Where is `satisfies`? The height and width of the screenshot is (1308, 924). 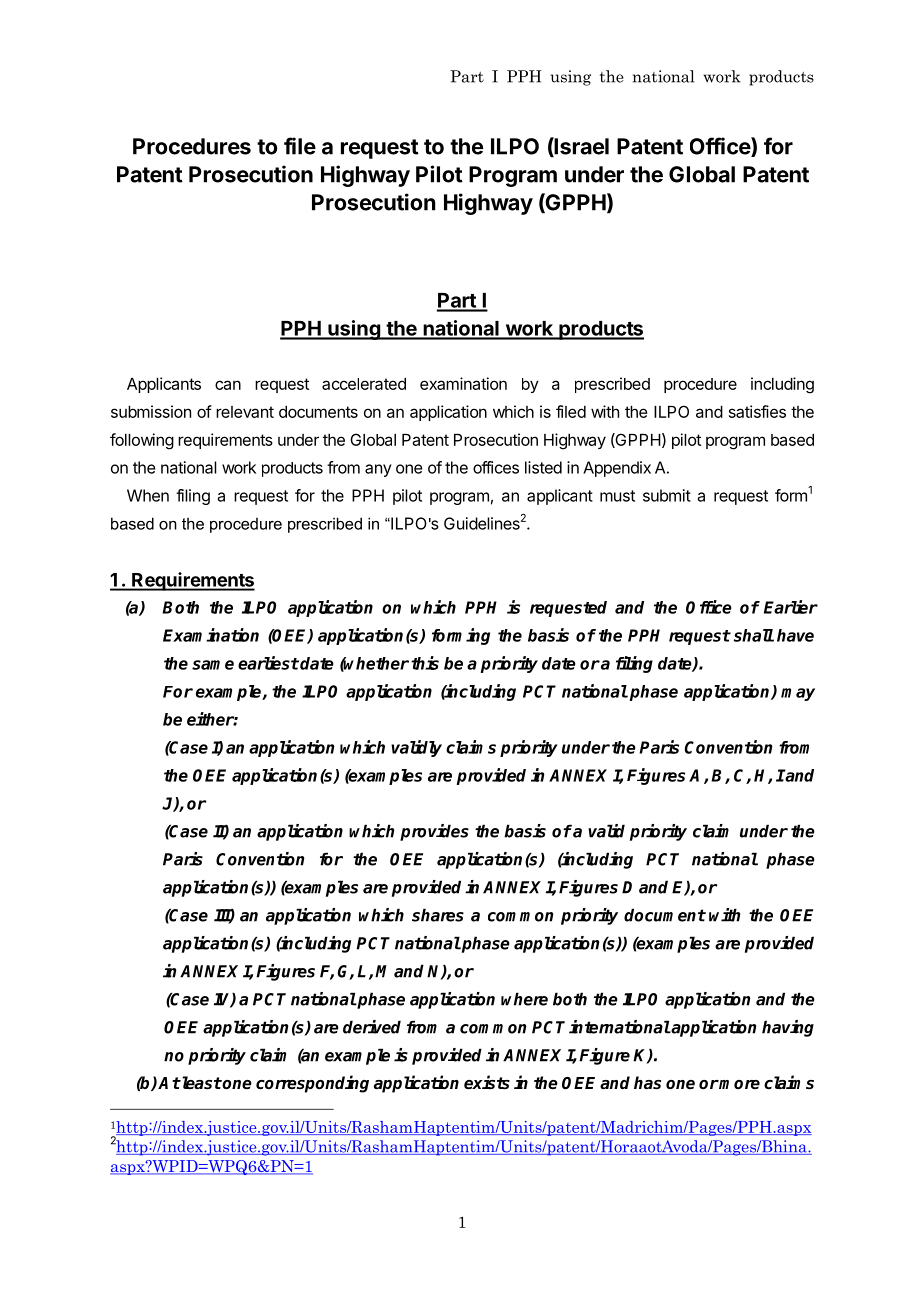
satisfies is located at coordinates (757, 411).
